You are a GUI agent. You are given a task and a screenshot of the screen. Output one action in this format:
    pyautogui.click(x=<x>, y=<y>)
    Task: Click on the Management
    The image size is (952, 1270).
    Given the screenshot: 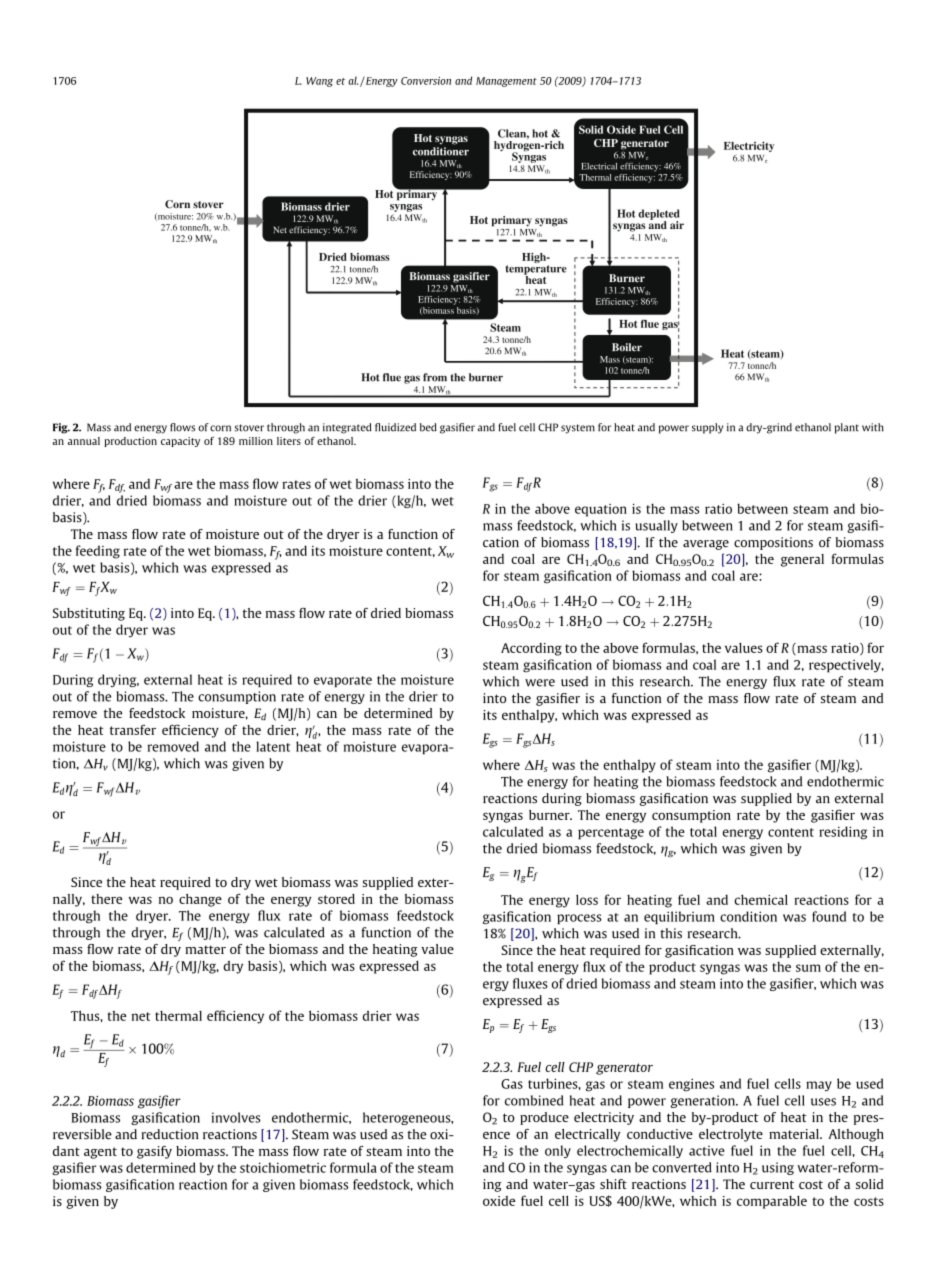 What is the action you would take?
    pyautogui.click(x=506, y=82)
